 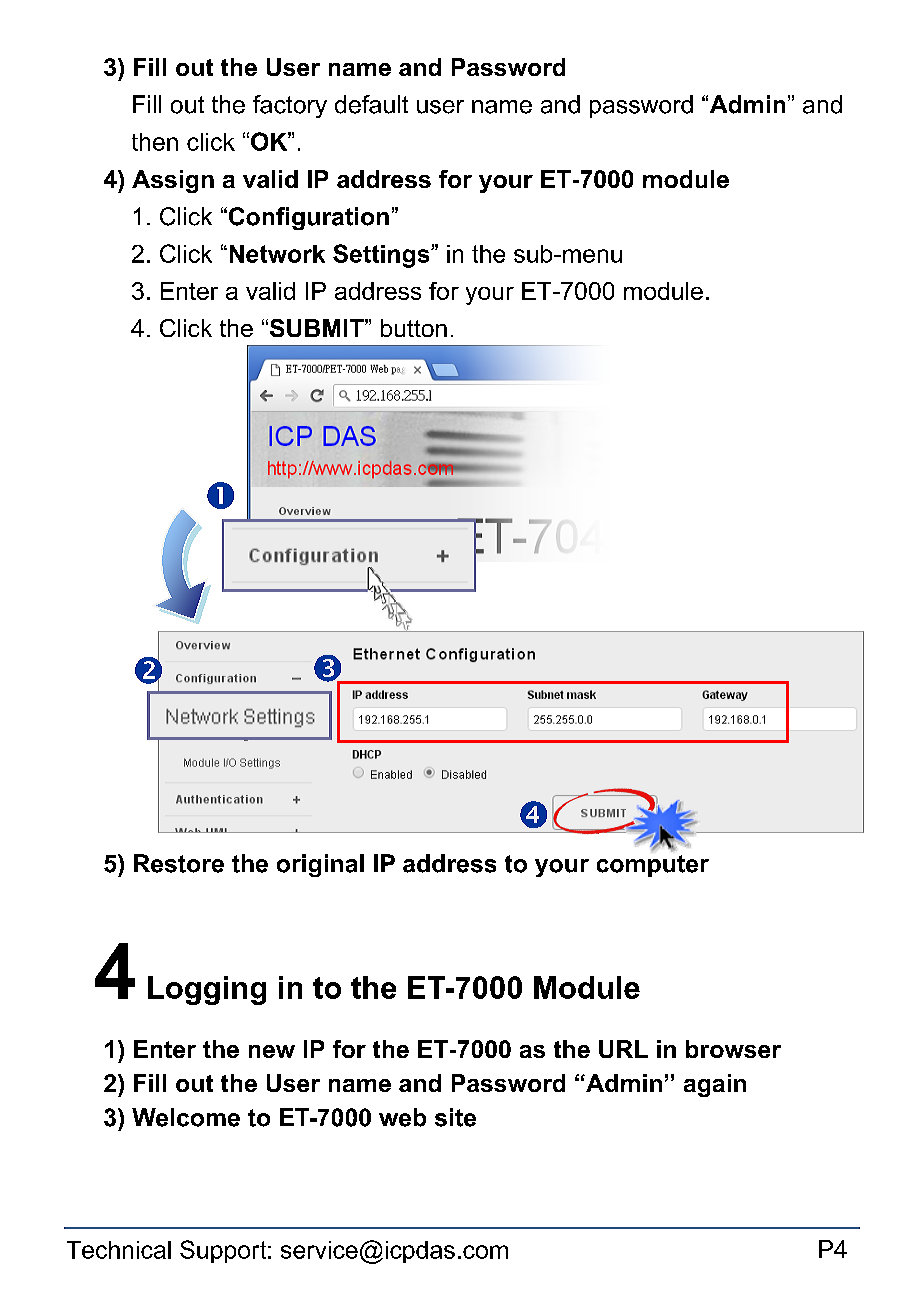 What do you see at coordinates (382, 256) in the screenshot?
I see `Settings` at bounding box center [382, 256].
